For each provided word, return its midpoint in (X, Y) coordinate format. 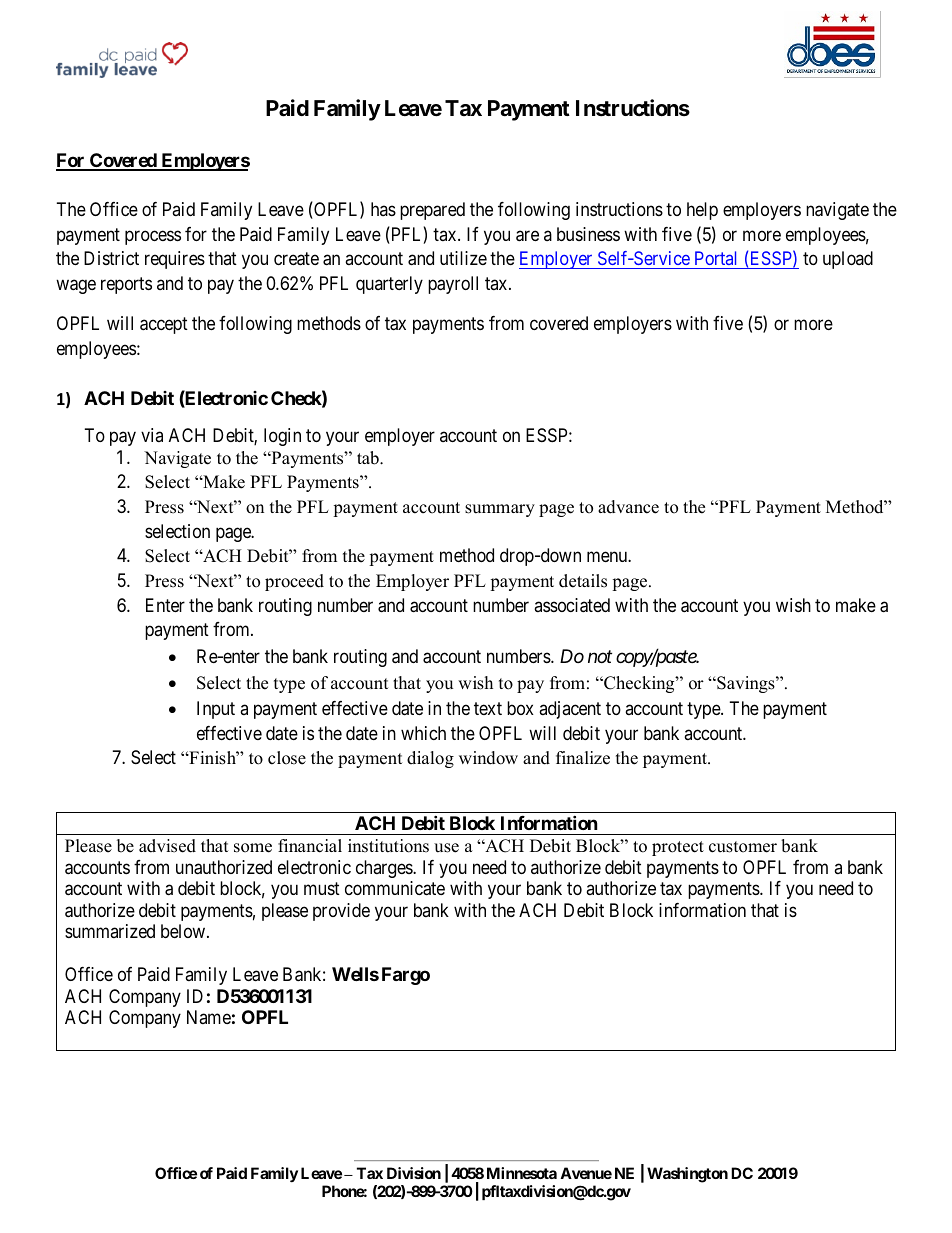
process (153, 237)
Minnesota (522, 1173)
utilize (463, 258)
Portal (716, 260)
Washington (687, 1175)
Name (209, 1017)
